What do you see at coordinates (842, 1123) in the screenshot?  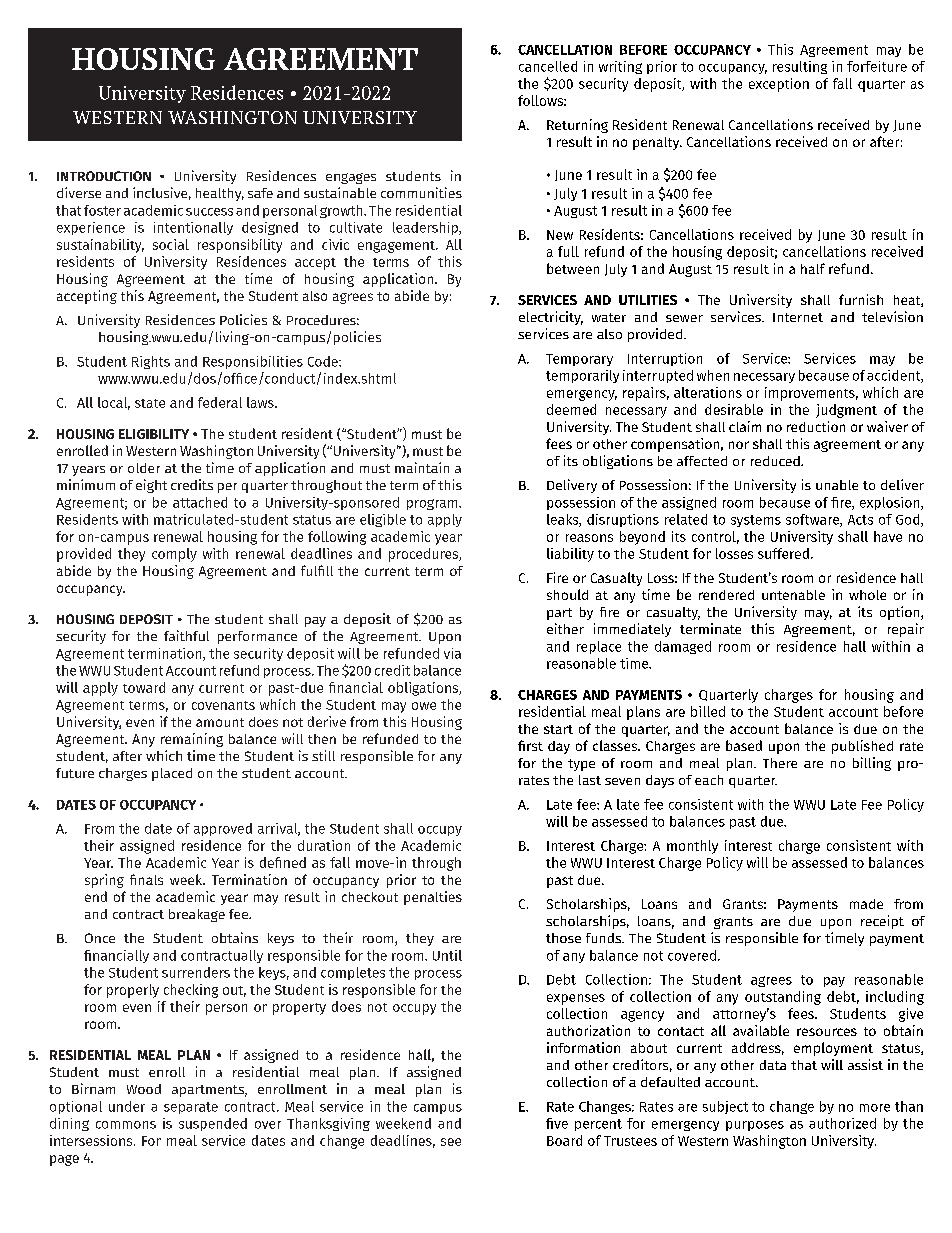 I see `authorized` at bounding box center [842, 1123].
